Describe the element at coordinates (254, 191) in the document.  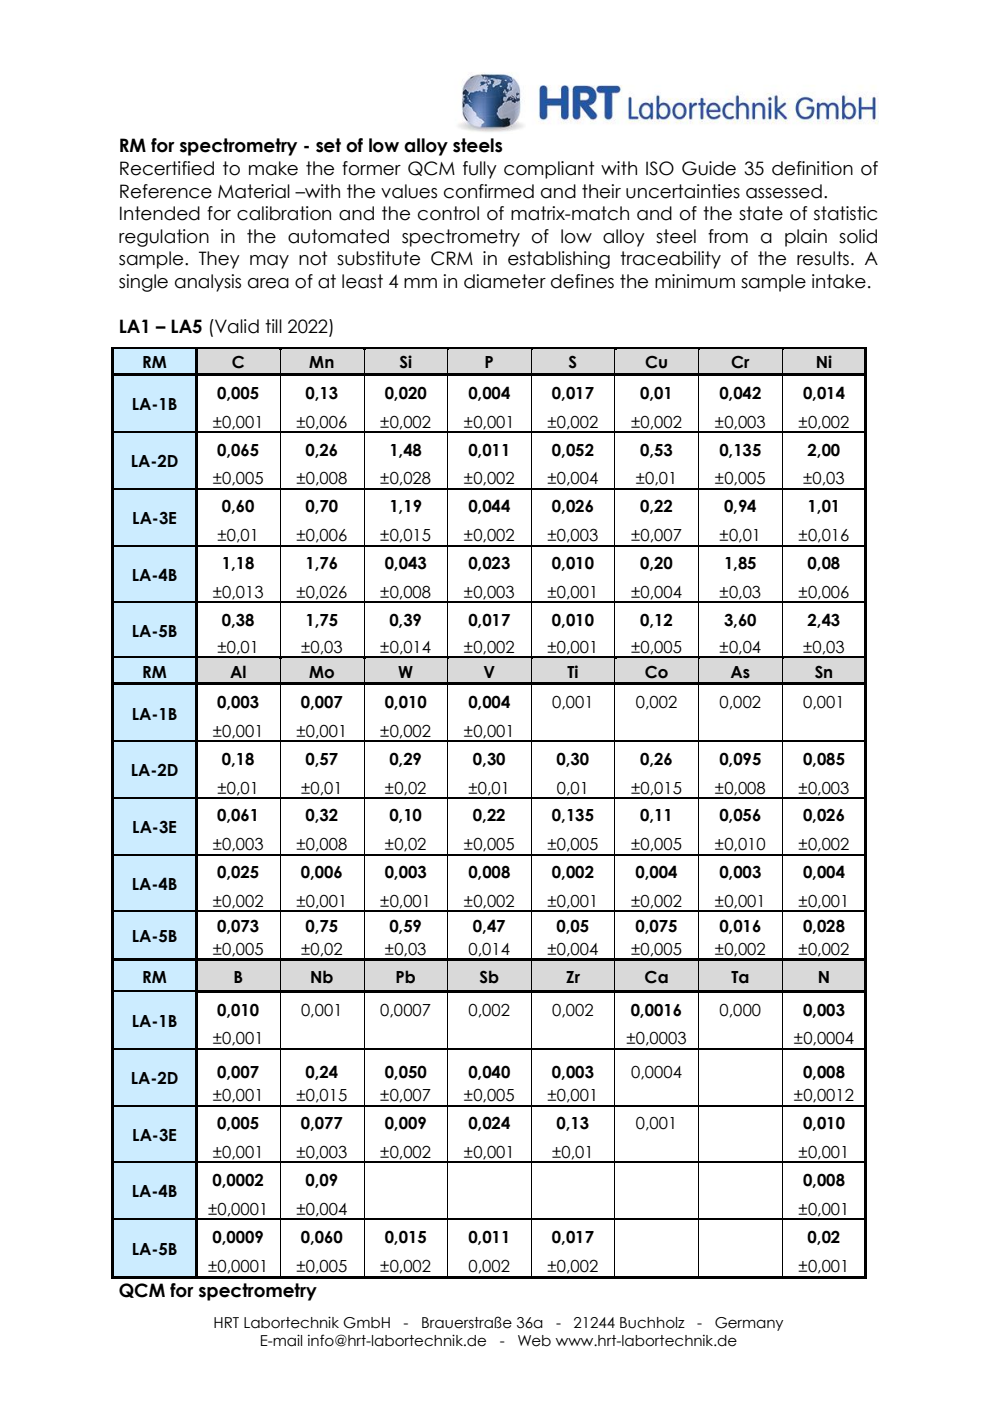
I see `Material` at that location.
